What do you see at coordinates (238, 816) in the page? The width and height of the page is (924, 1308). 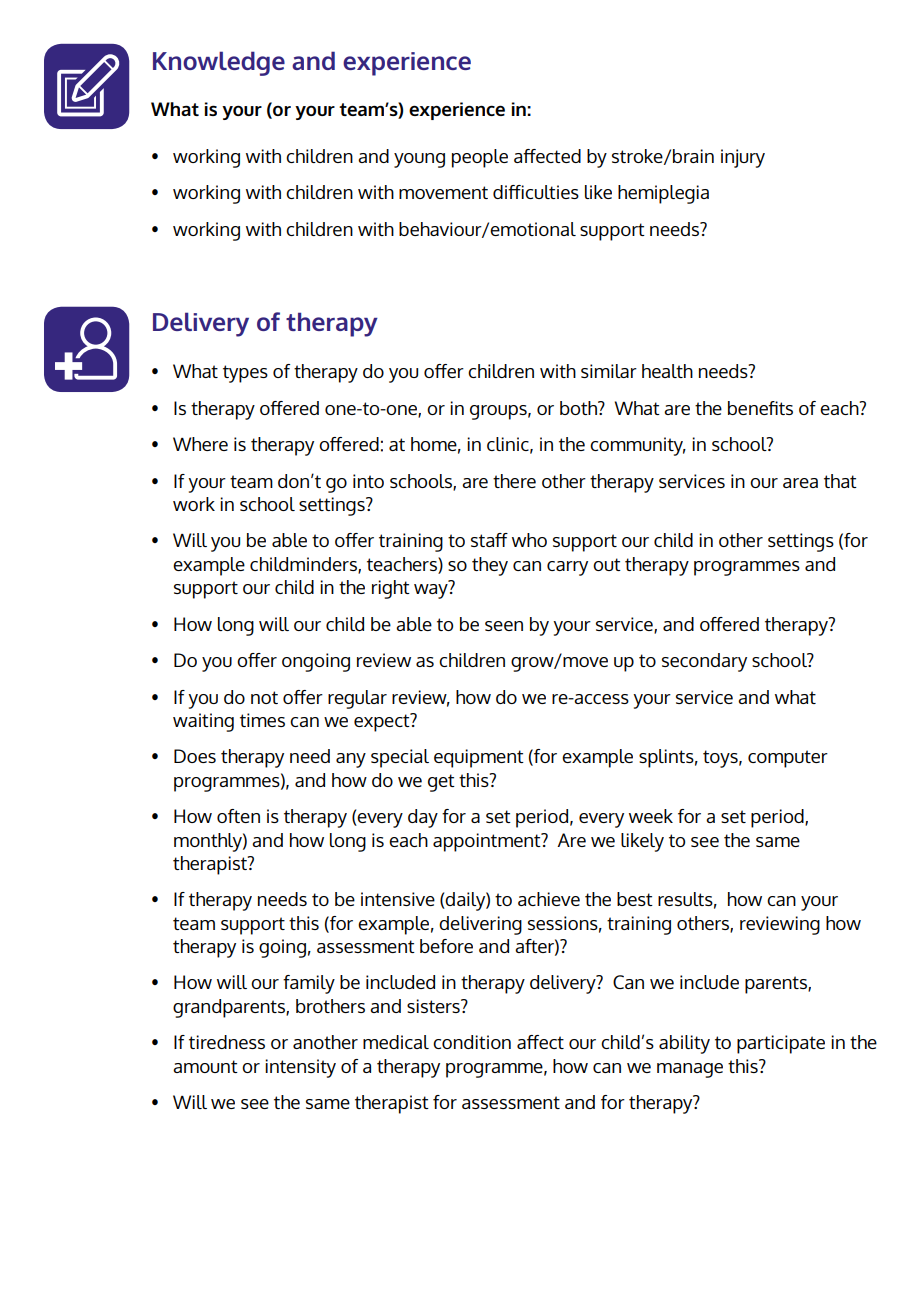 I see `often` at bounding box center [238, 816].
